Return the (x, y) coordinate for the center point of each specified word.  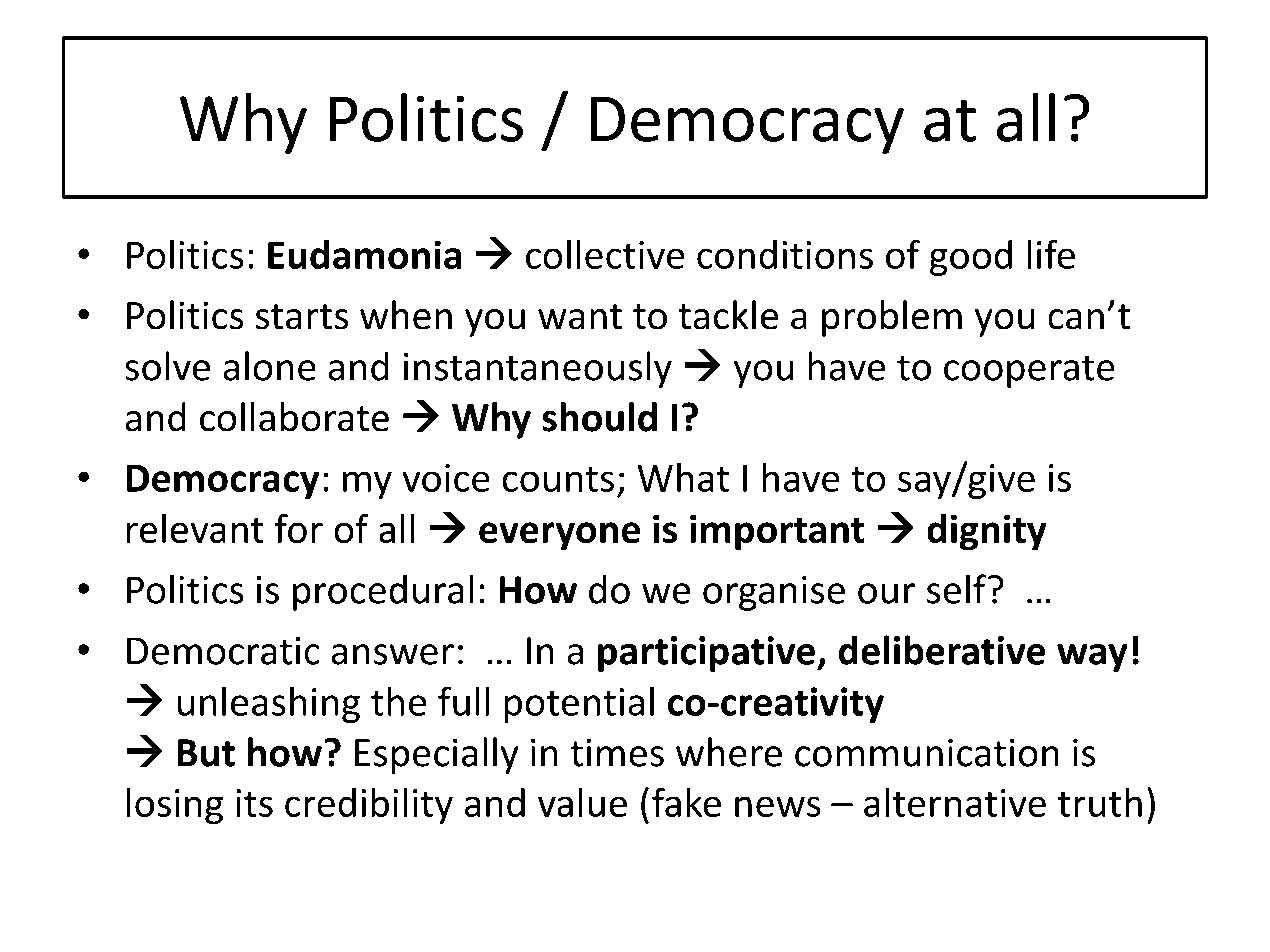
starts (302, 317)
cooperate (1029, 371)
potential (579, 704)
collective (605, 254)
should (599, 417)
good (971, 258)
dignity (987, 532)
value (582, 802)
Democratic (223, 651)
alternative (955, 802)
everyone (559, 536)
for (299, 528)
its (254, 803)
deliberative (942, 650)
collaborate (294, 417)
